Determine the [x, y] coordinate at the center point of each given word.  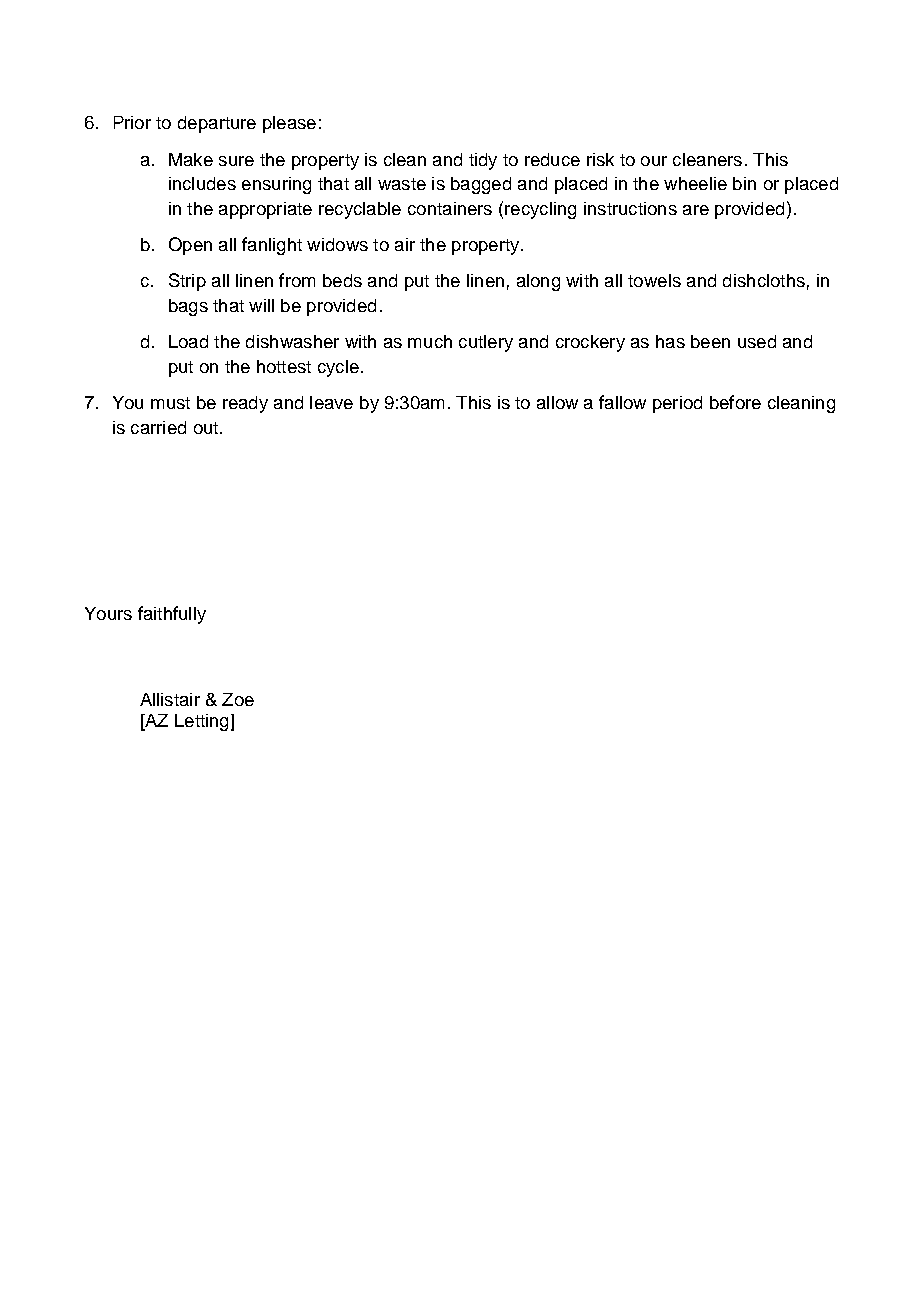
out [207, 428]
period [677, 404]
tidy [483, 161]
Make [191, 159]
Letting [201, 722]
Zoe [238, 699]
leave [331, 402]
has [670, 341]
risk [600, 159]
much [430, 341]
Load [188, 341]
